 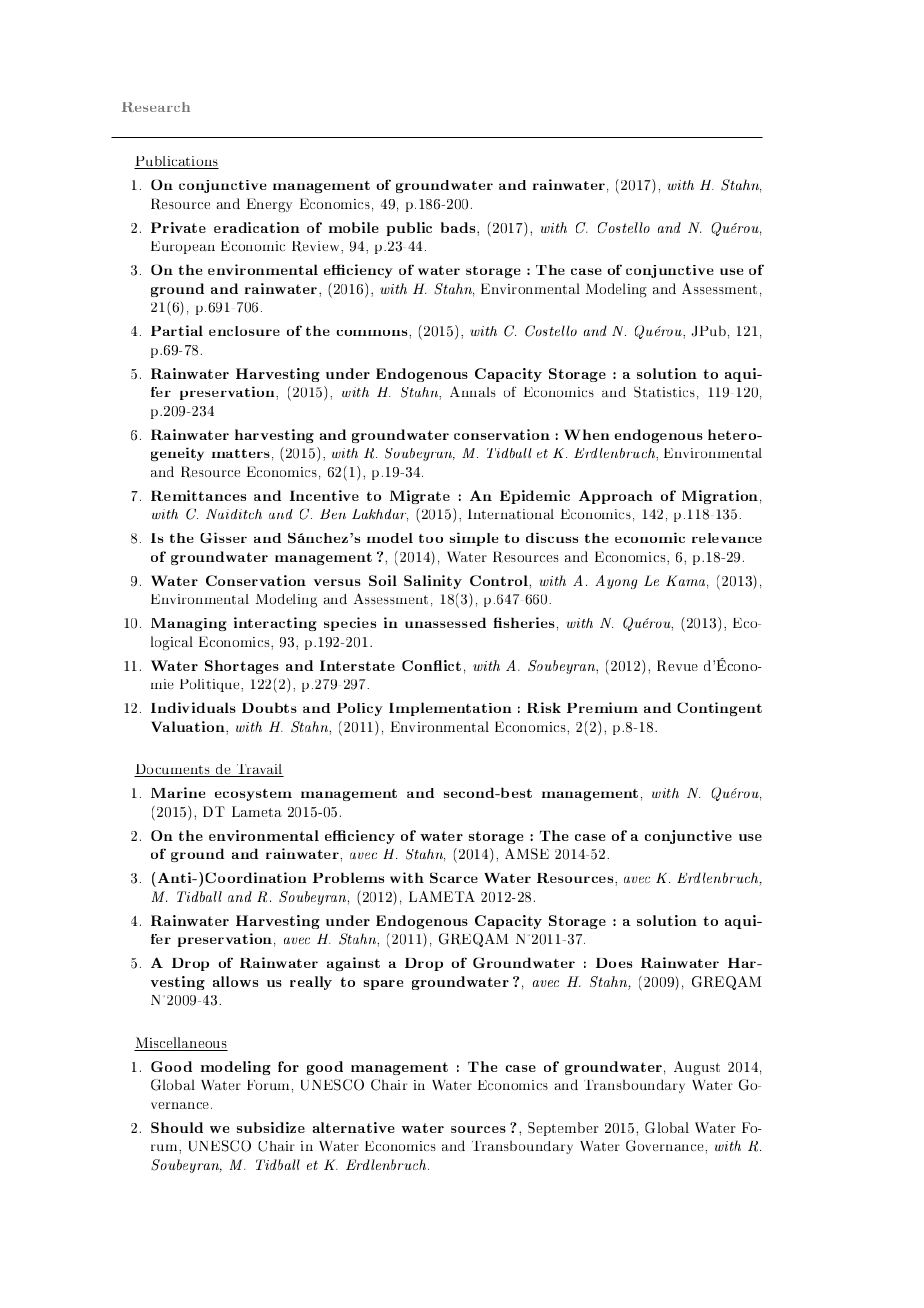 What do you see at coordinates (253, 795) in the screenshot?
I see `ecosystem` at bounding box center [253, 795].
